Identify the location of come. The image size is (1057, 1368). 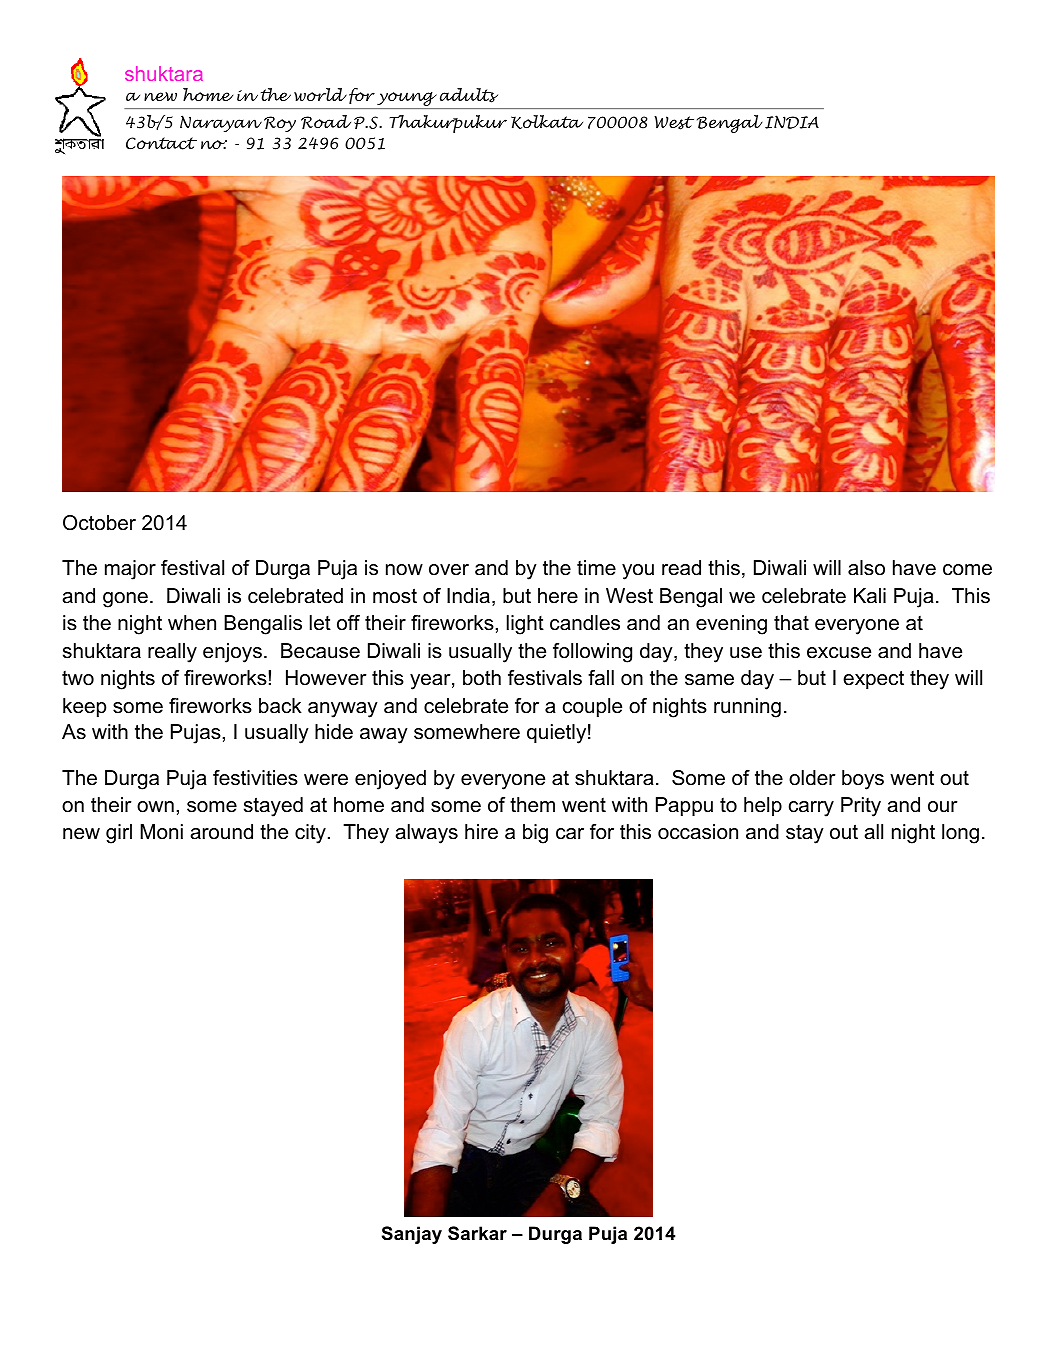
(967, 570).
